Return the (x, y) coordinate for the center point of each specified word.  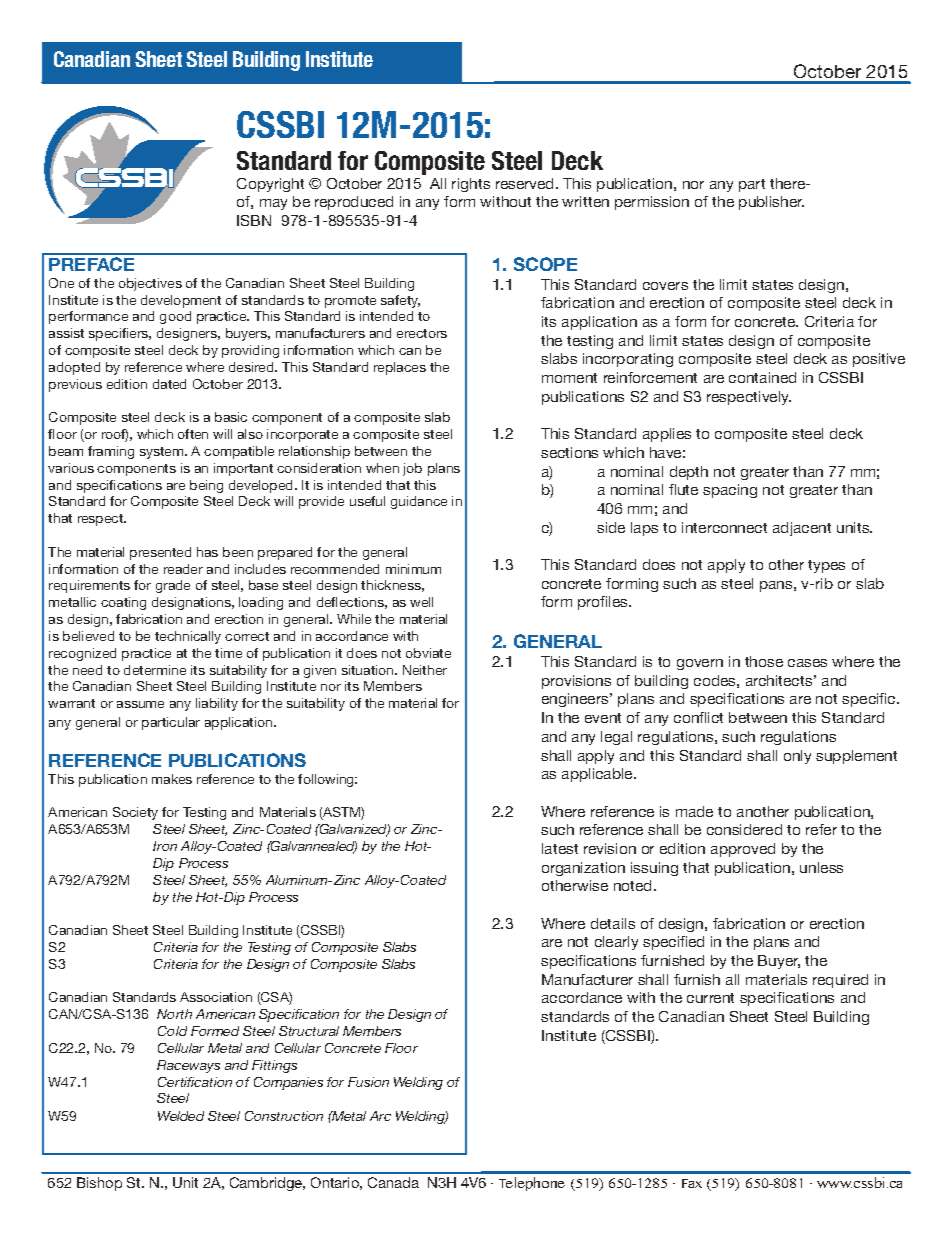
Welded (181, 1116)
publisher (771, 203)
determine (155, 670)
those (764, 661)
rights (471, 185)
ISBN (254, 220)
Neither (425, 670)
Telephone (532, 1184)
